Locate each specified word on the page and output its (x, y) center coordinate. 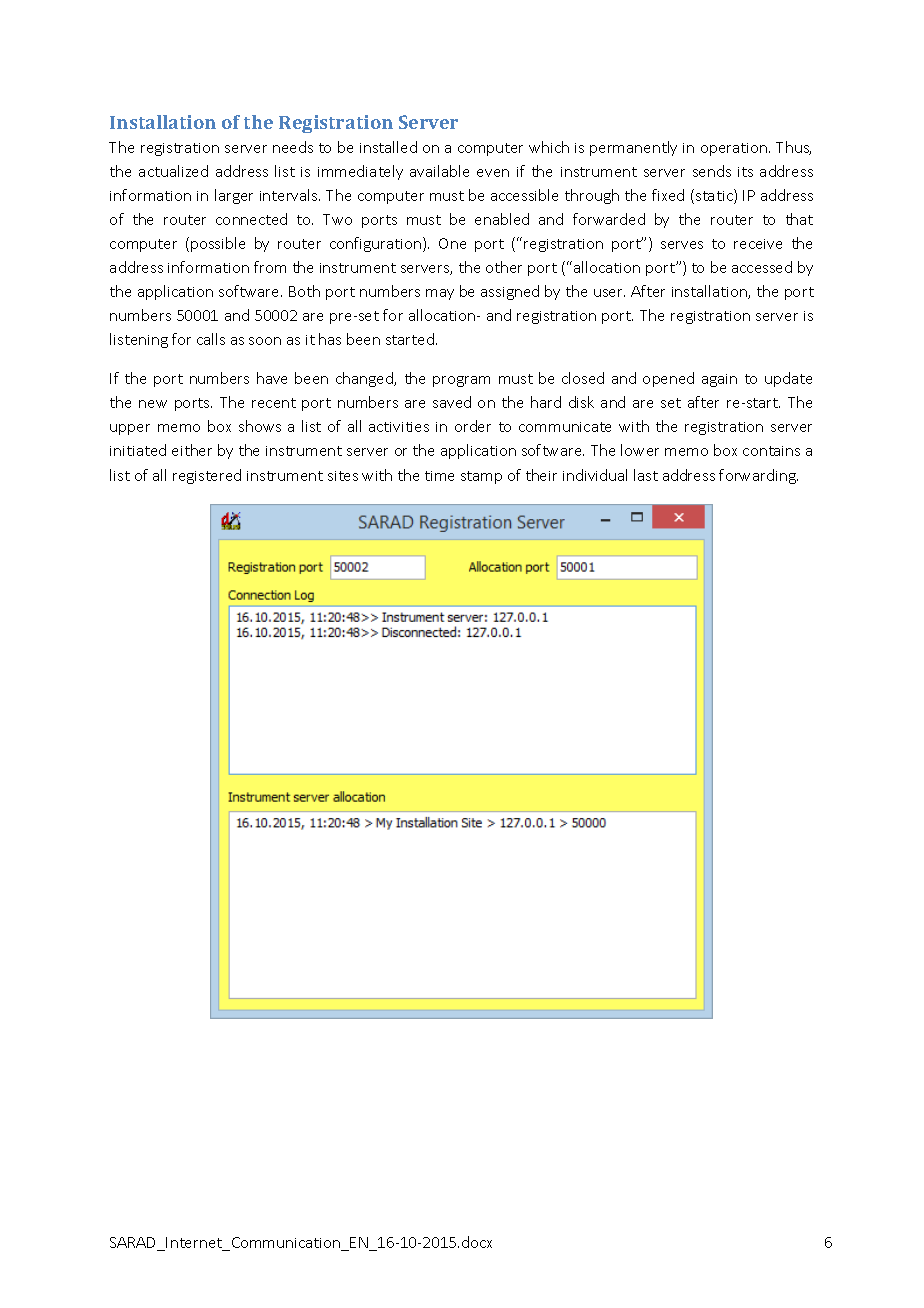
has (330, 339)
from (270, 267)
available (439, 171)
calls (211, 339)
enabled (502, 219)
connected (251, 219)
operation (735, 149)
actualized (173, 171)
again (719, 380)
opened (668, 379)
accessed (762, 267)
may (440, 294)
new (153, 404)
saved (452, 402)
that (799, 219)
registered (207, 476)
